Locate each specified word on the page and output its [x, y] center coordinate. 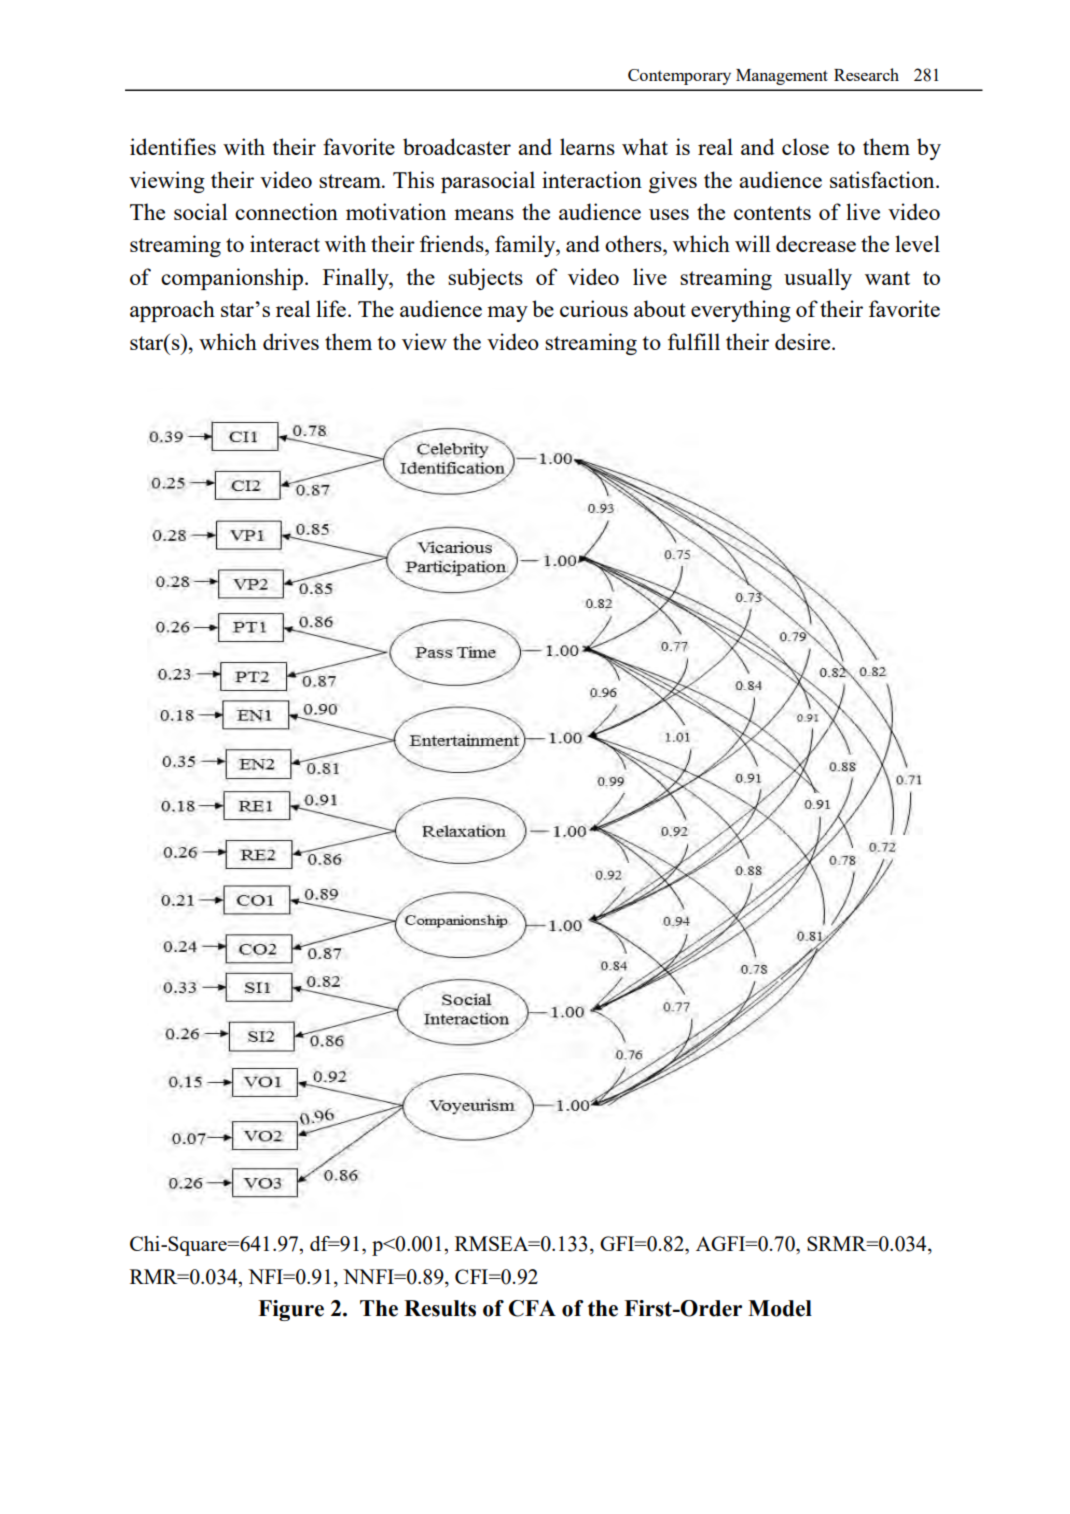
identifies [173, 146]
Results [440, 1308]
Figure [291, 1310]
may [507, 314]
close [805, 146]
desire [804, 341]
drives [291, 341]
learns [587, 146]
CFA [532, 1308]
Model [780, 1308]
